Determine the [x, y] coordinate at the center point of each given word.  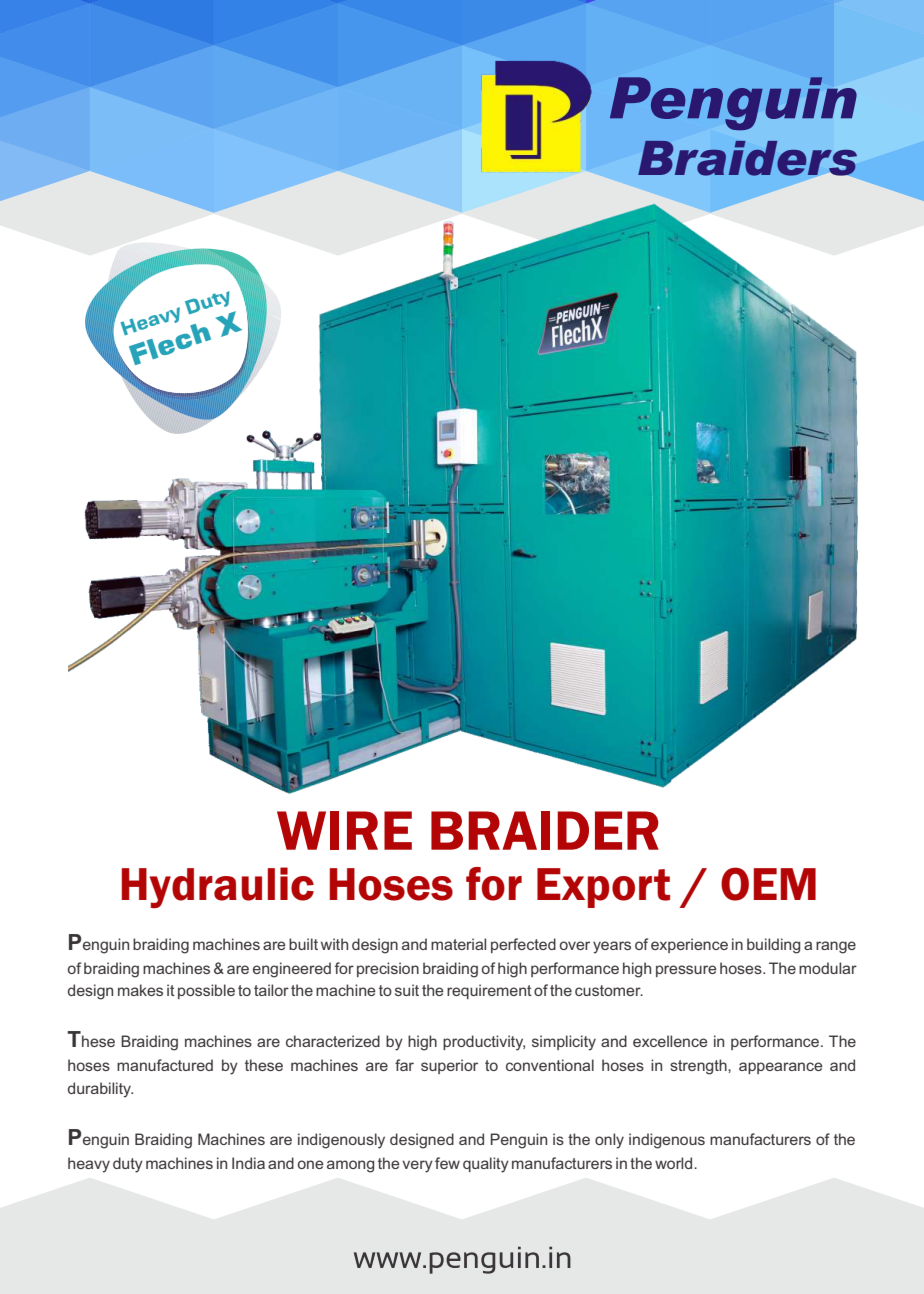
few [447, 1163]
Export [603, 888]
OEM [768, 884]
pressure [686, 971]
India [248, 1163]
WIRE [344, 830]
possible [206, 991]
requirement [489, 991]
